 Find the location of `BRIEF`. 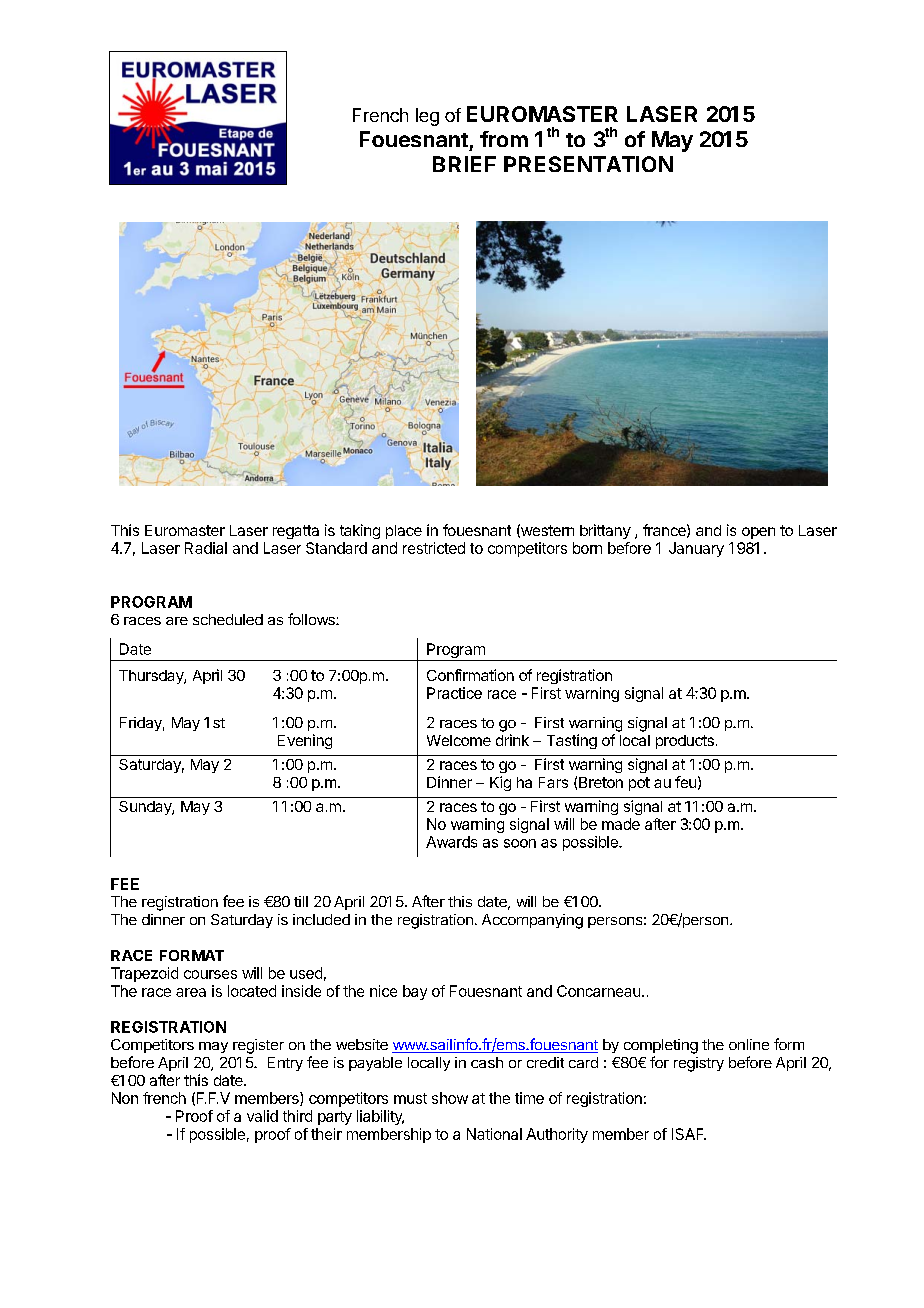

BRIEF is located at coordinates (464, 164).
